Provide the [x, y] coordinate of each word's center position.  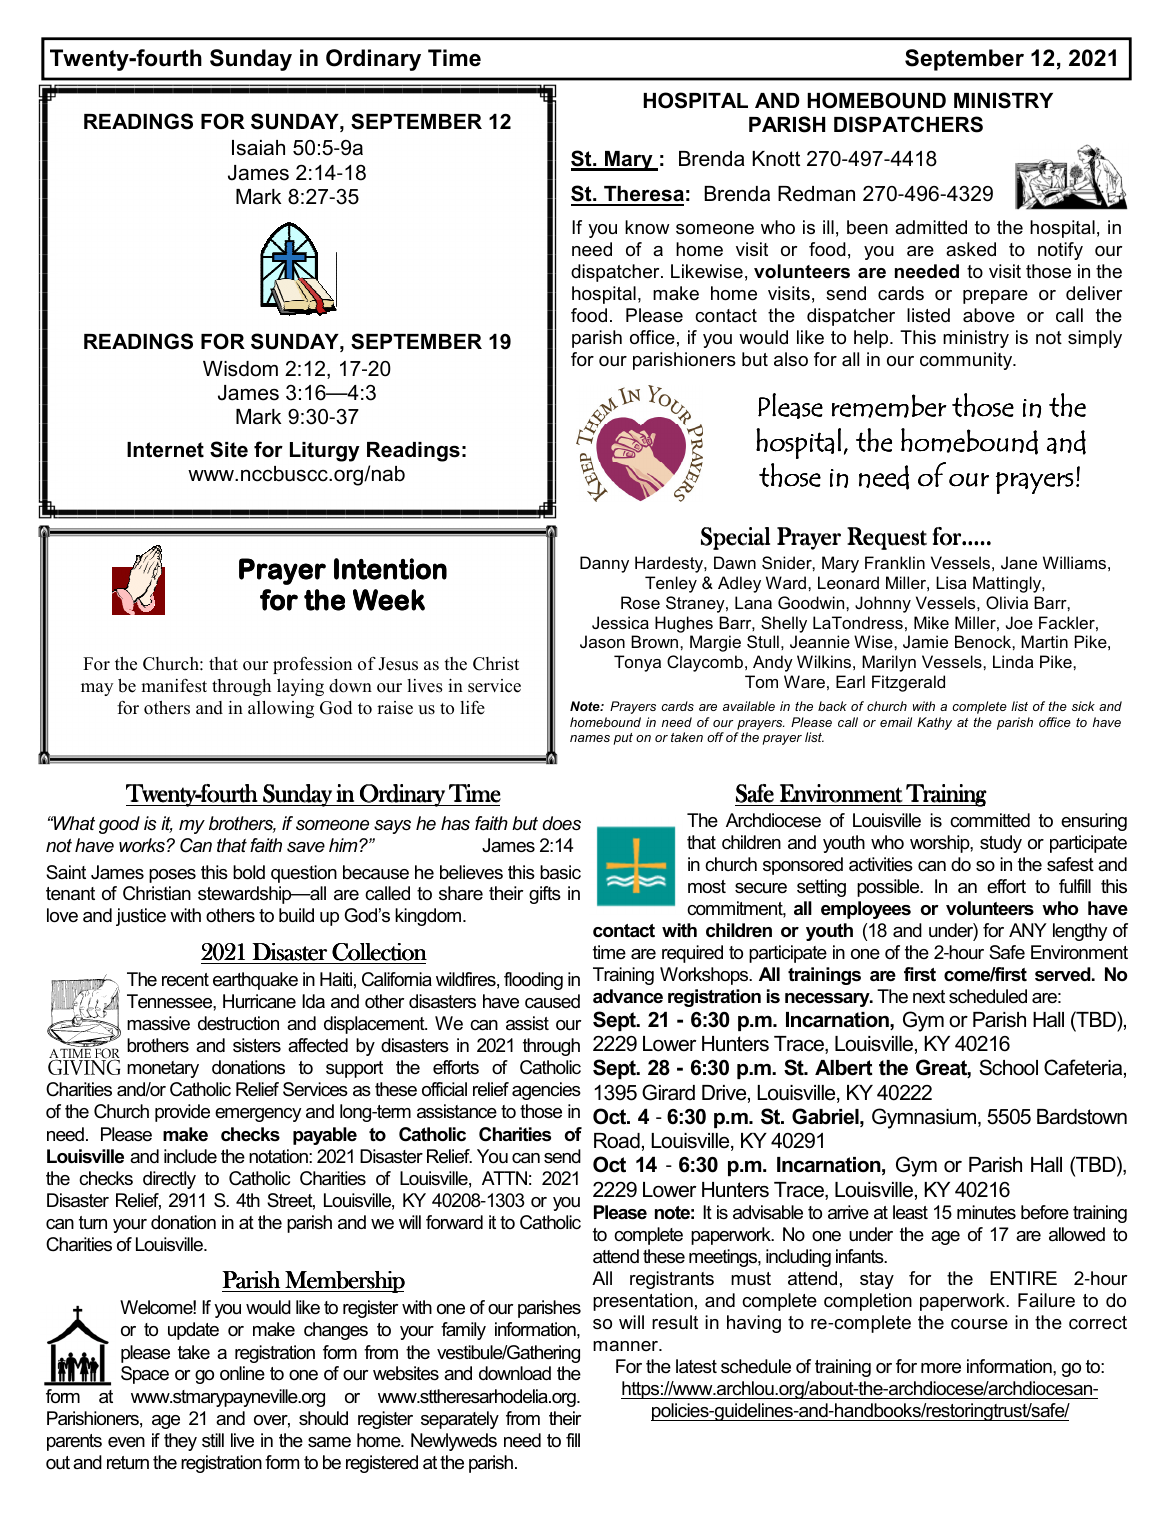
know [647, 227]
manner [626, 1346]
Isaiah [258, 148]
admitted [931, 227]
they [180, 1442]
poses [172, 876]
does [561, 823]
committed [990, 820]
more [941, 1368]
